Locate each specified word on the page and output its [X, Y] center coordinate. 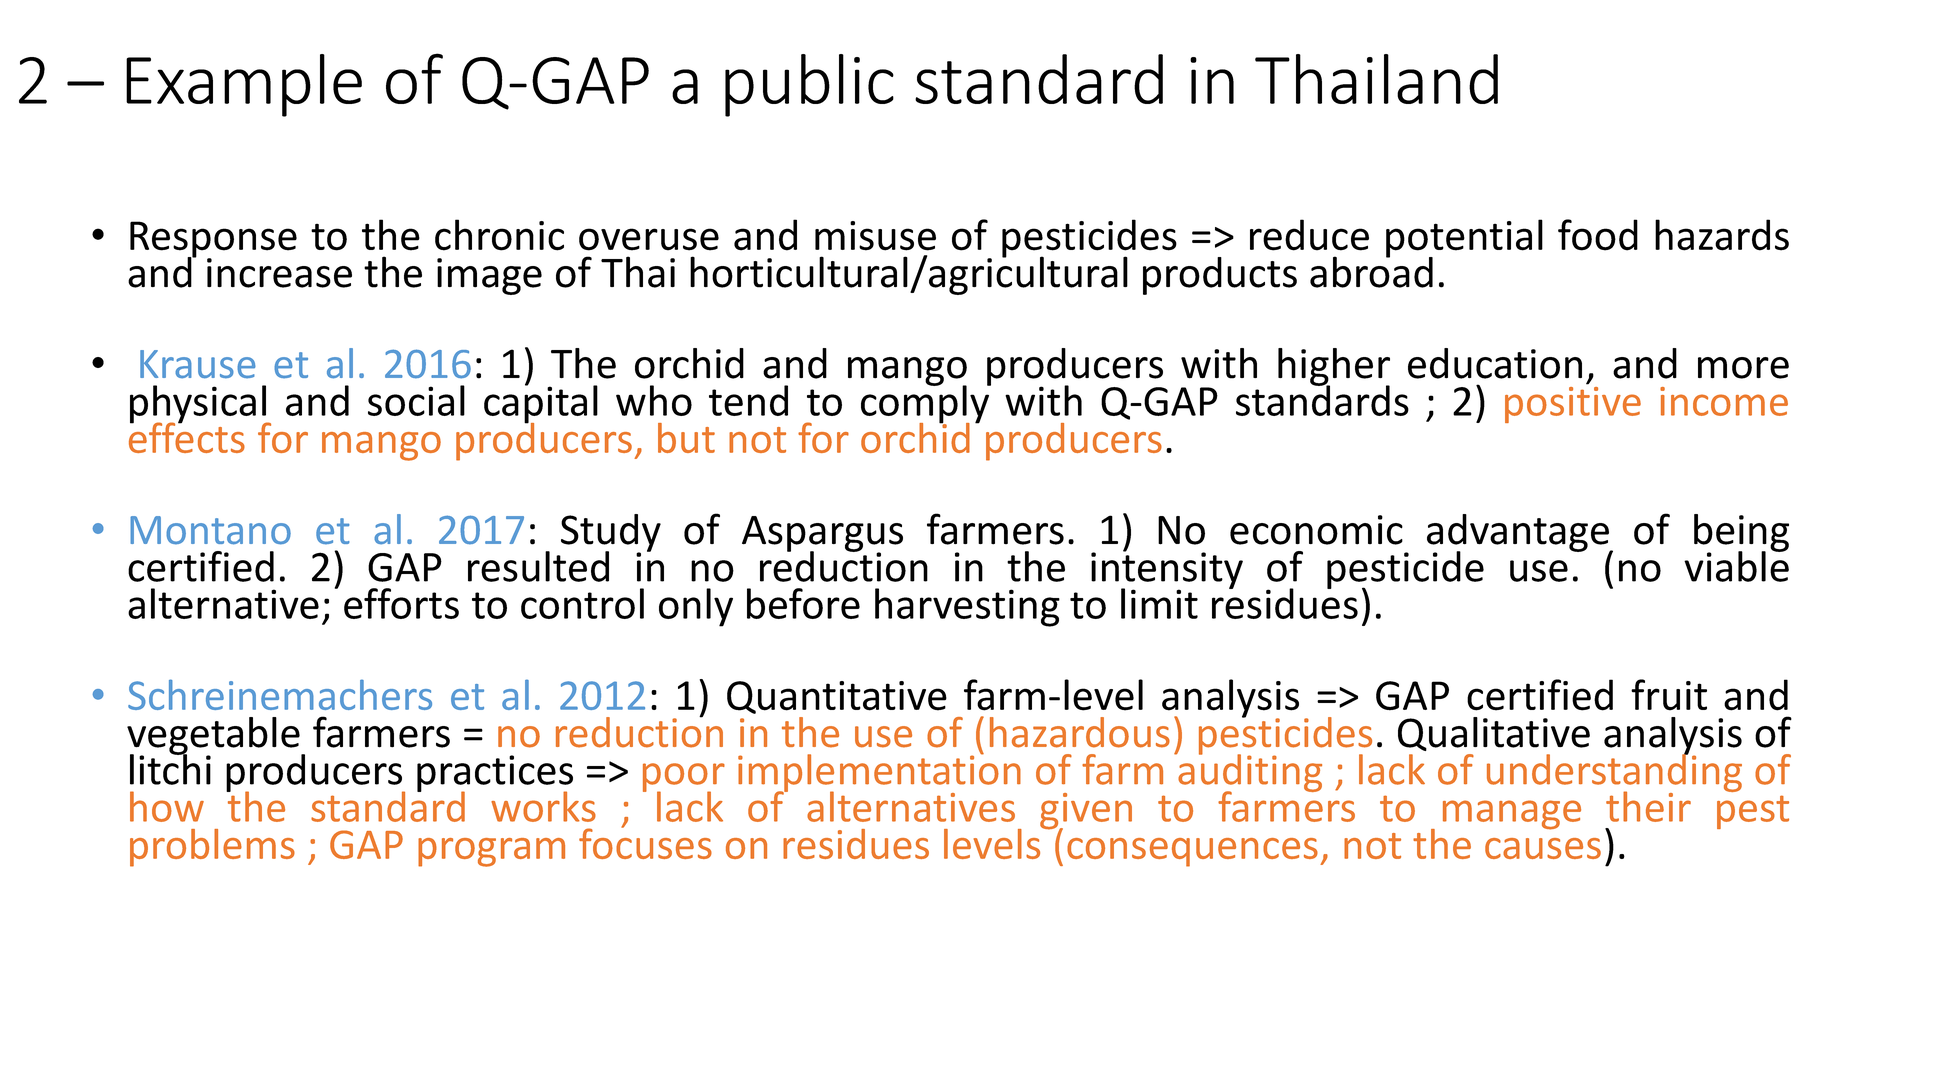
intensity [1167, 571]
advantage [1519, 534]
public [809, 85]
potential [1464, 239]
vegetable [214, 737]
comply [926, 404]
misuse [875, 236]
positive [1573, 403]
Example [244, 85]
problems [212, 848]
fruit [1669, 695]
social [416, 400]
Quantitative [837, 697]
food [1598, 235]
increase [279, 273]
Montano [210, 530]
